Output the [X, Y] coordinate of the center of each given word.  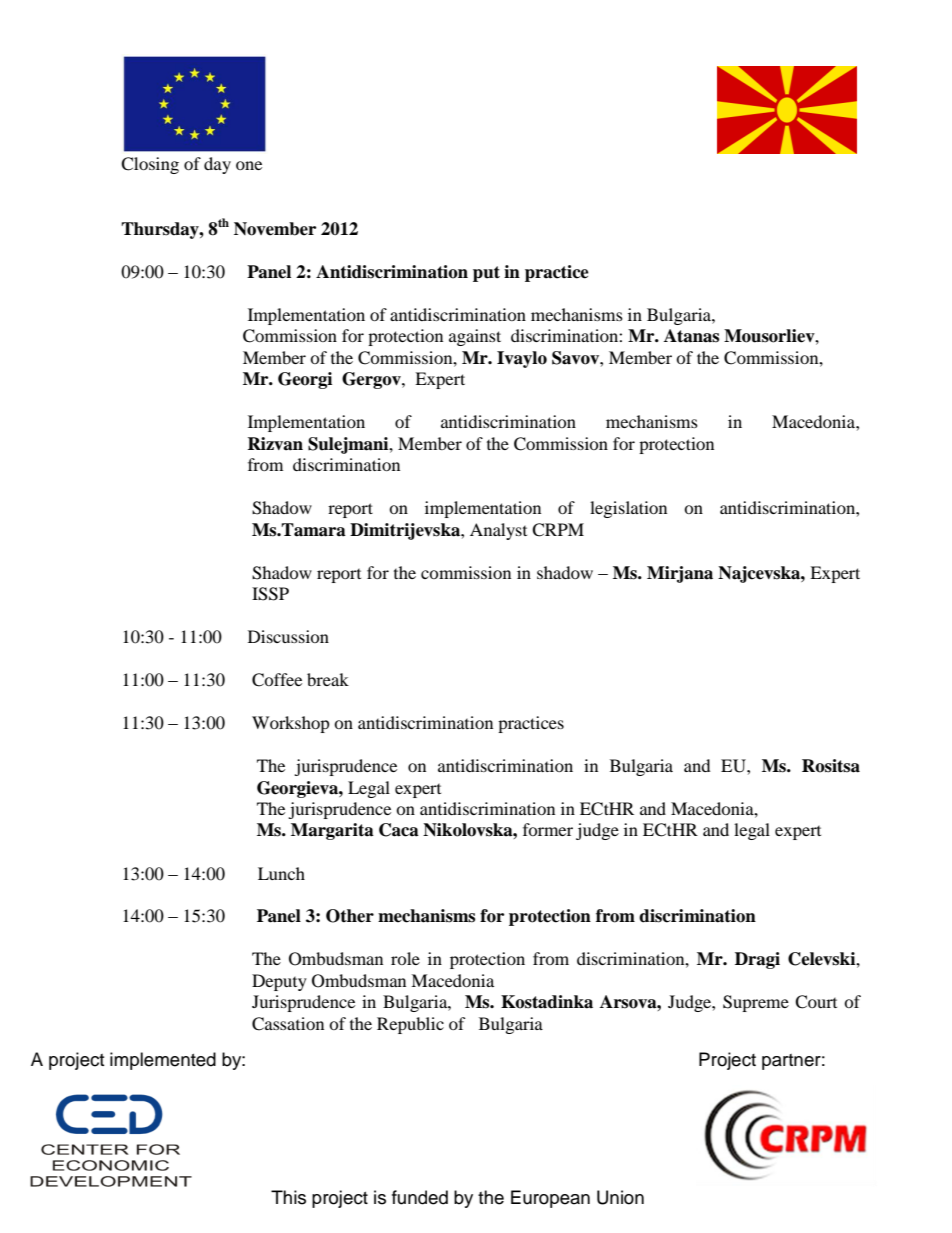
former [548, 829]
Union [620, 1197]
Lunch [281, 873]
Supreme [756, 1003]
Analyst [498, 531]
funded [420, 1197]
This [288, 1197]
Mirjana [680, 574]
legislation [628, 509]
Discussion [288, 636]
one [249, 165]
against [475, 337]
